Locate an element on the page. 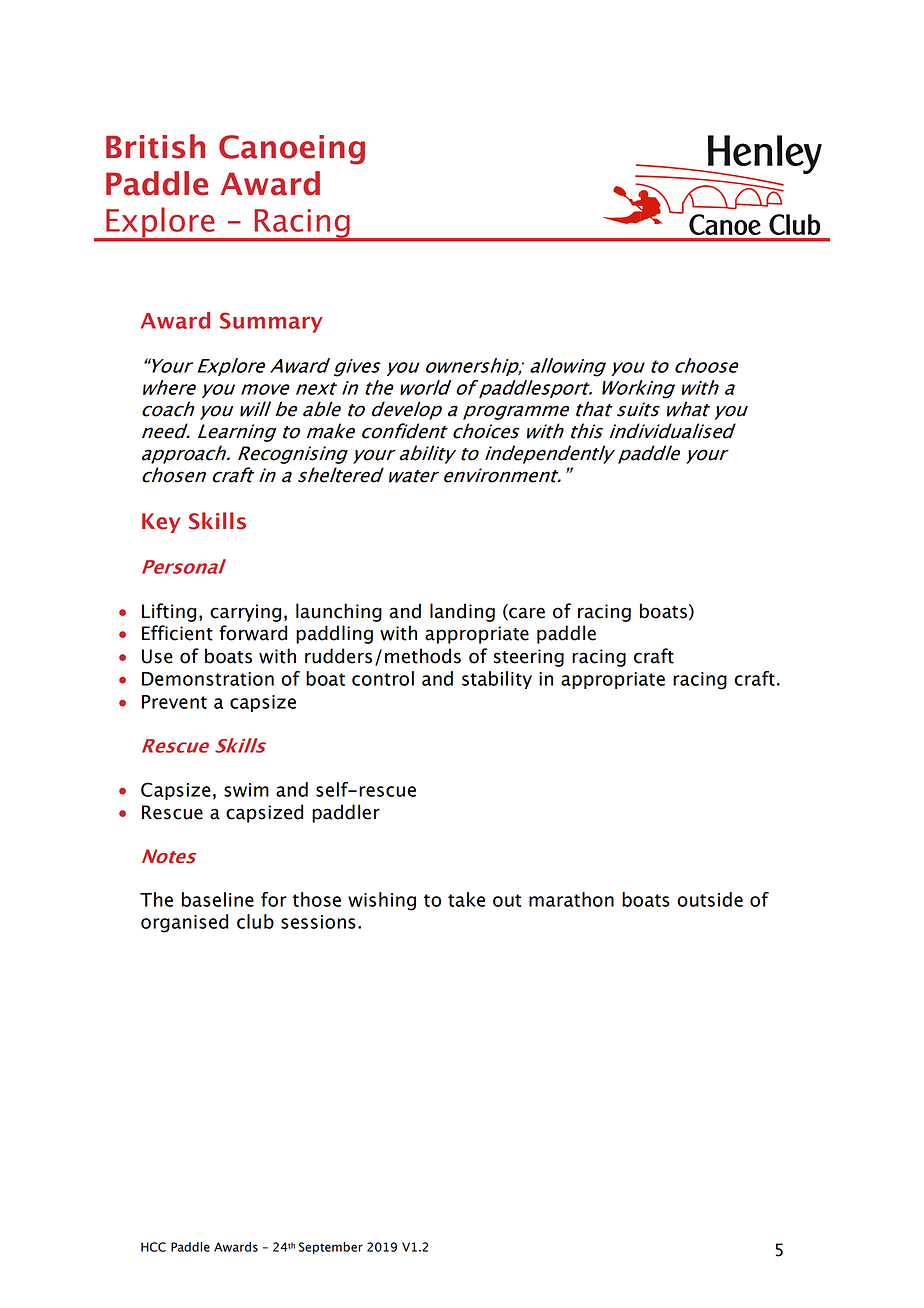 This image has width=924, height=1308. steering is located at coordinates (529, 658).
